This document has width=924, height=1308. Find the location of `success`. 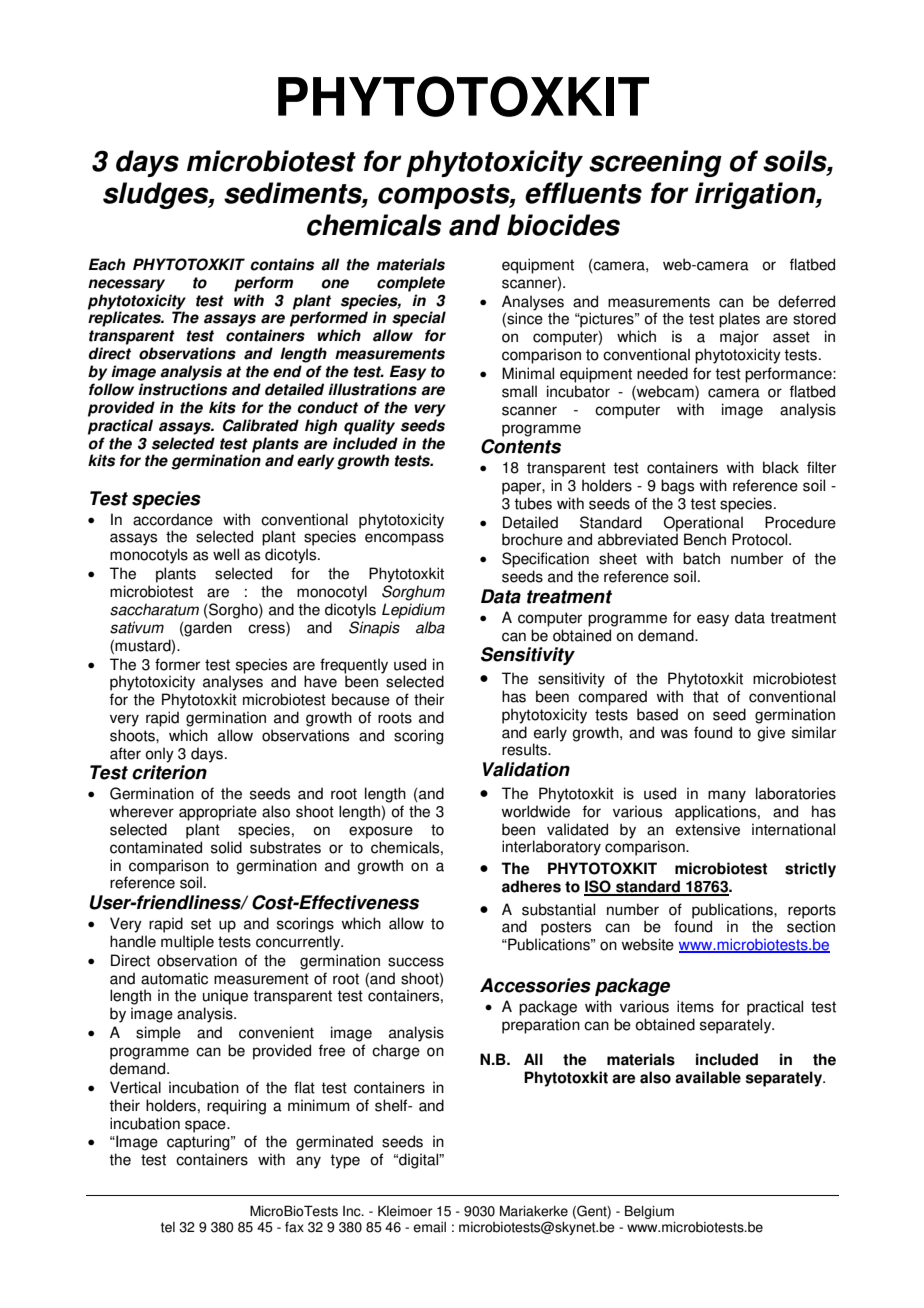

success is located at coordinates (416, 962).
